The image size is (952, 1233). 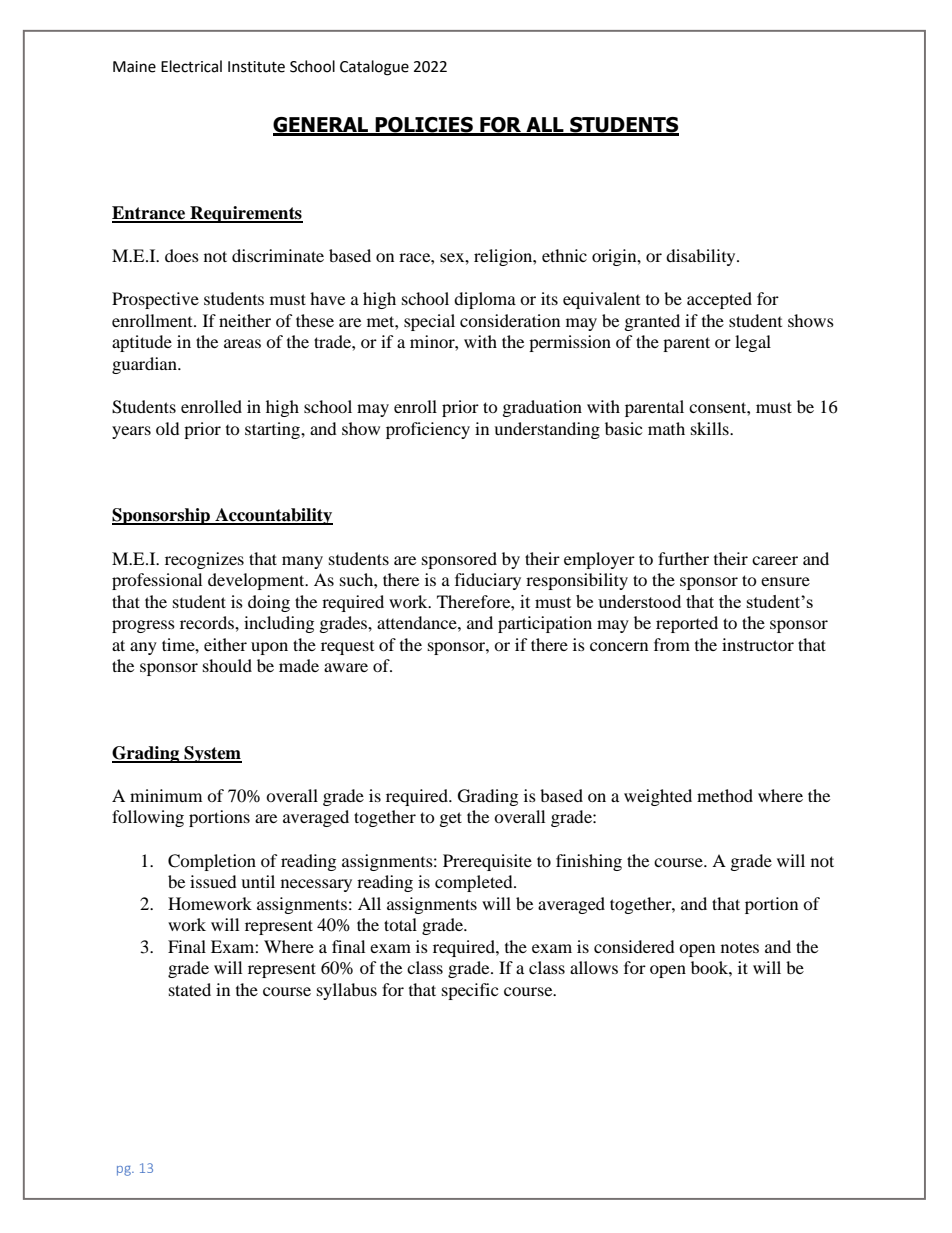 What do you see at coordinates (227, 665) in the page?
I see `should` at bounding box center [227, 665].
